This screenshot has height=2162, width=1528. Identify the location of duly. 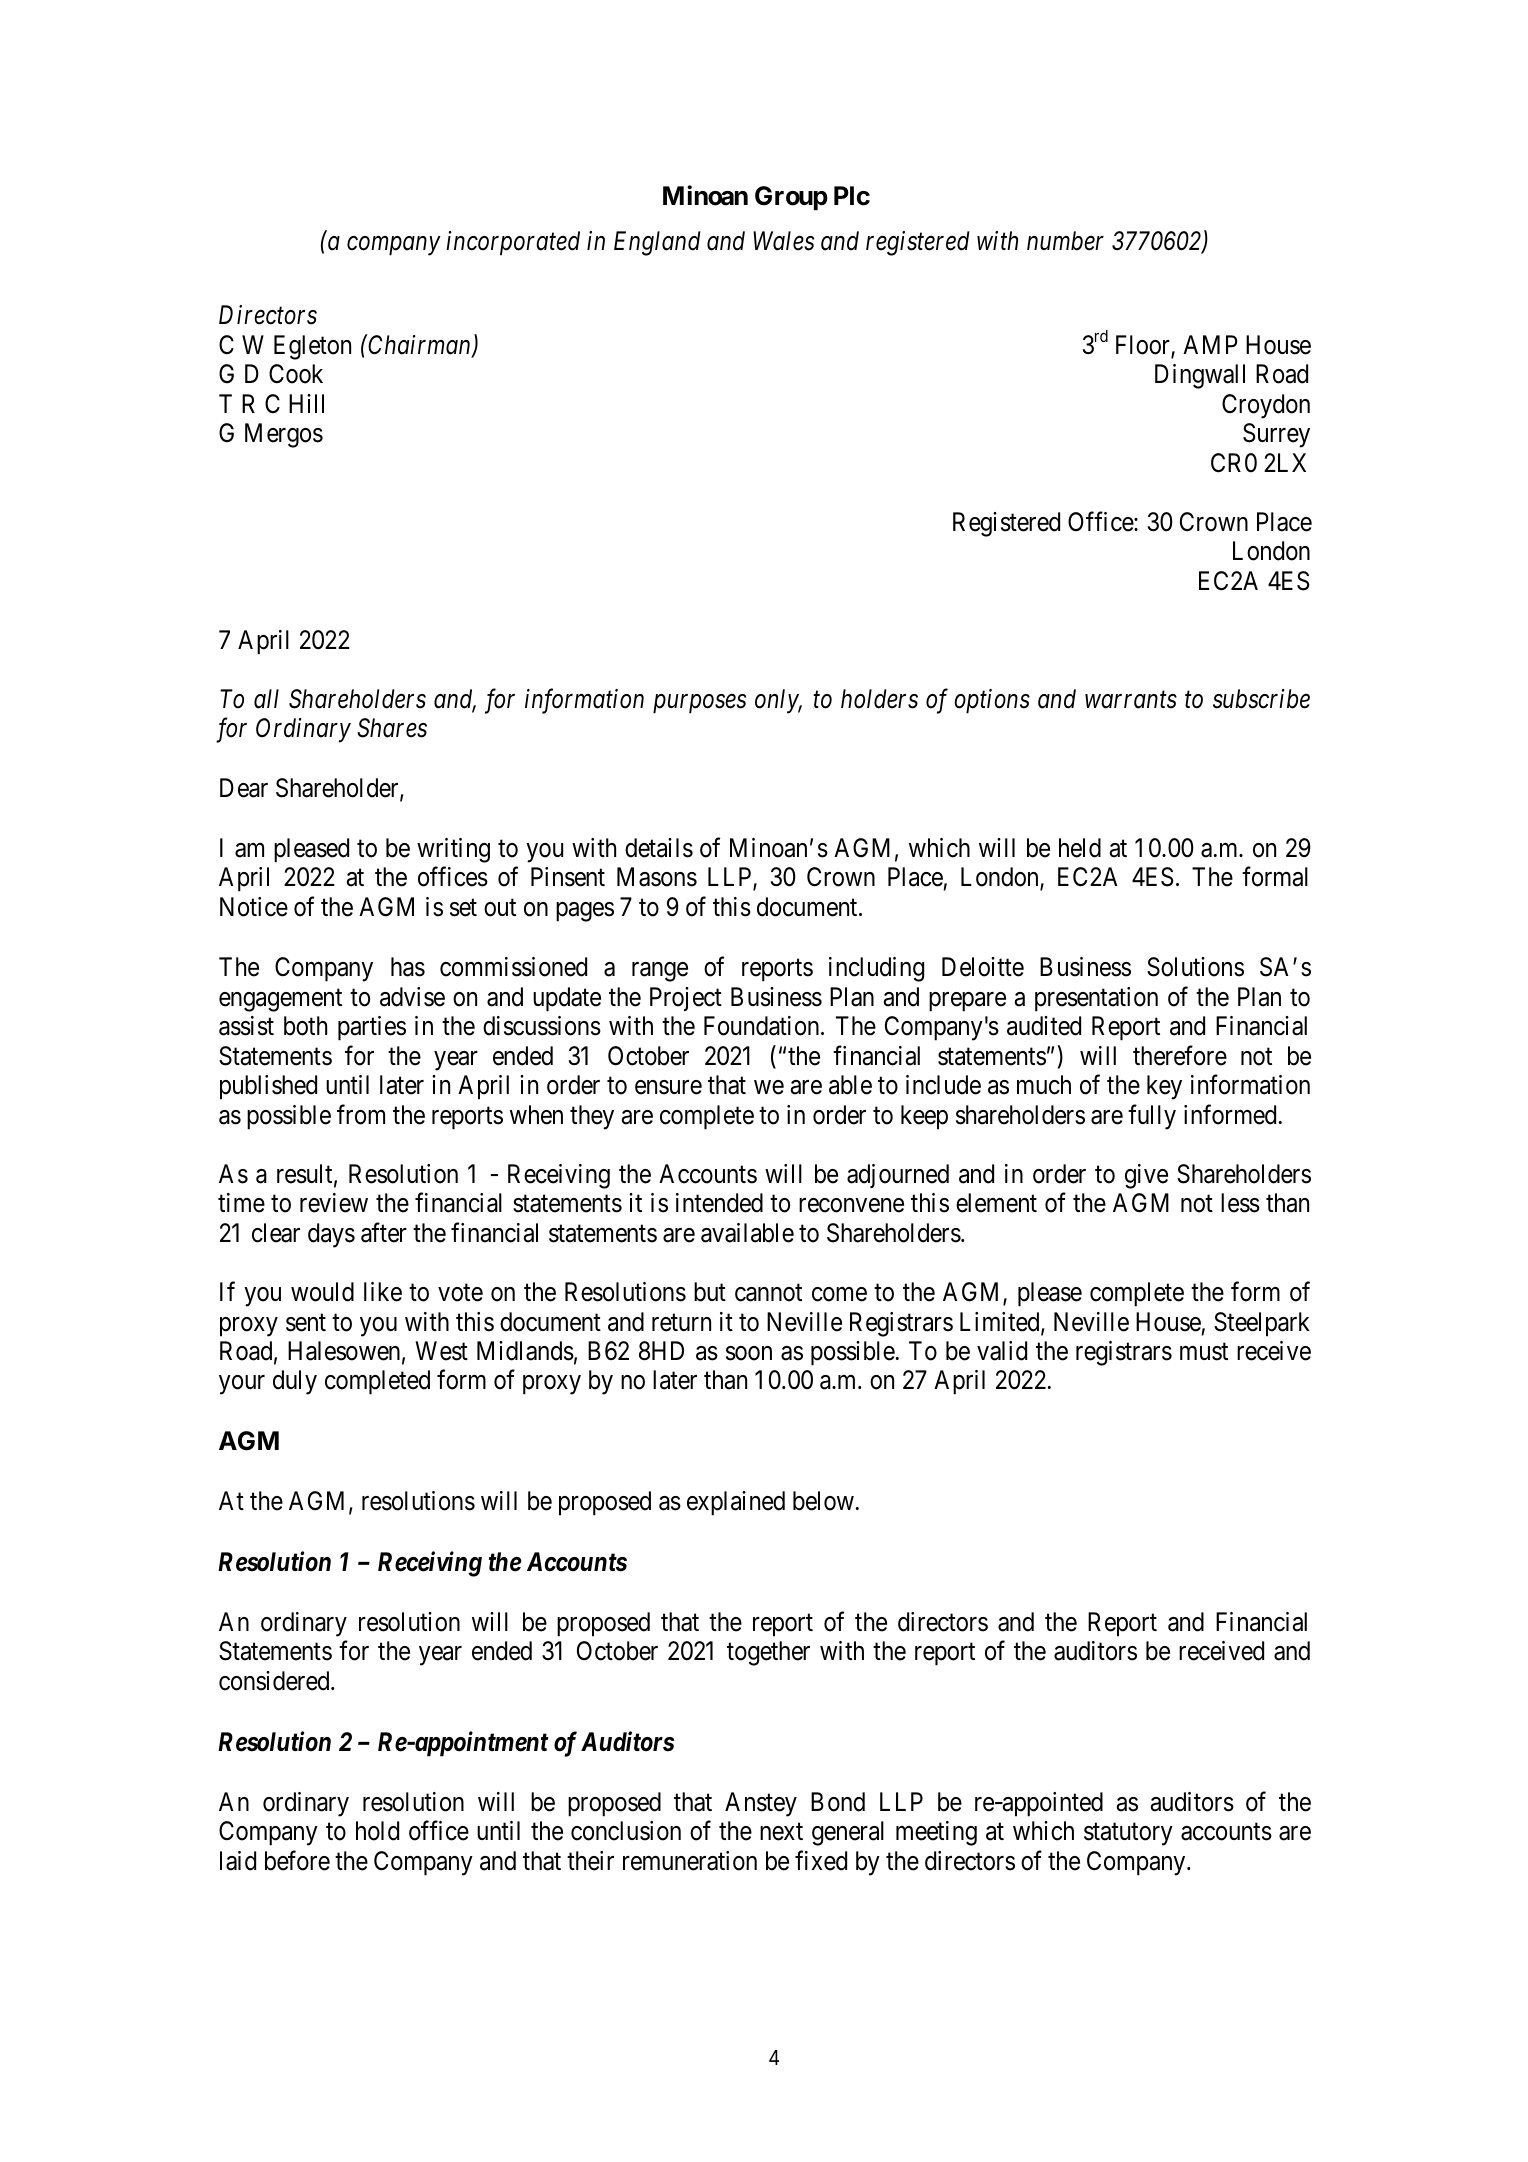
(295, 1382).
